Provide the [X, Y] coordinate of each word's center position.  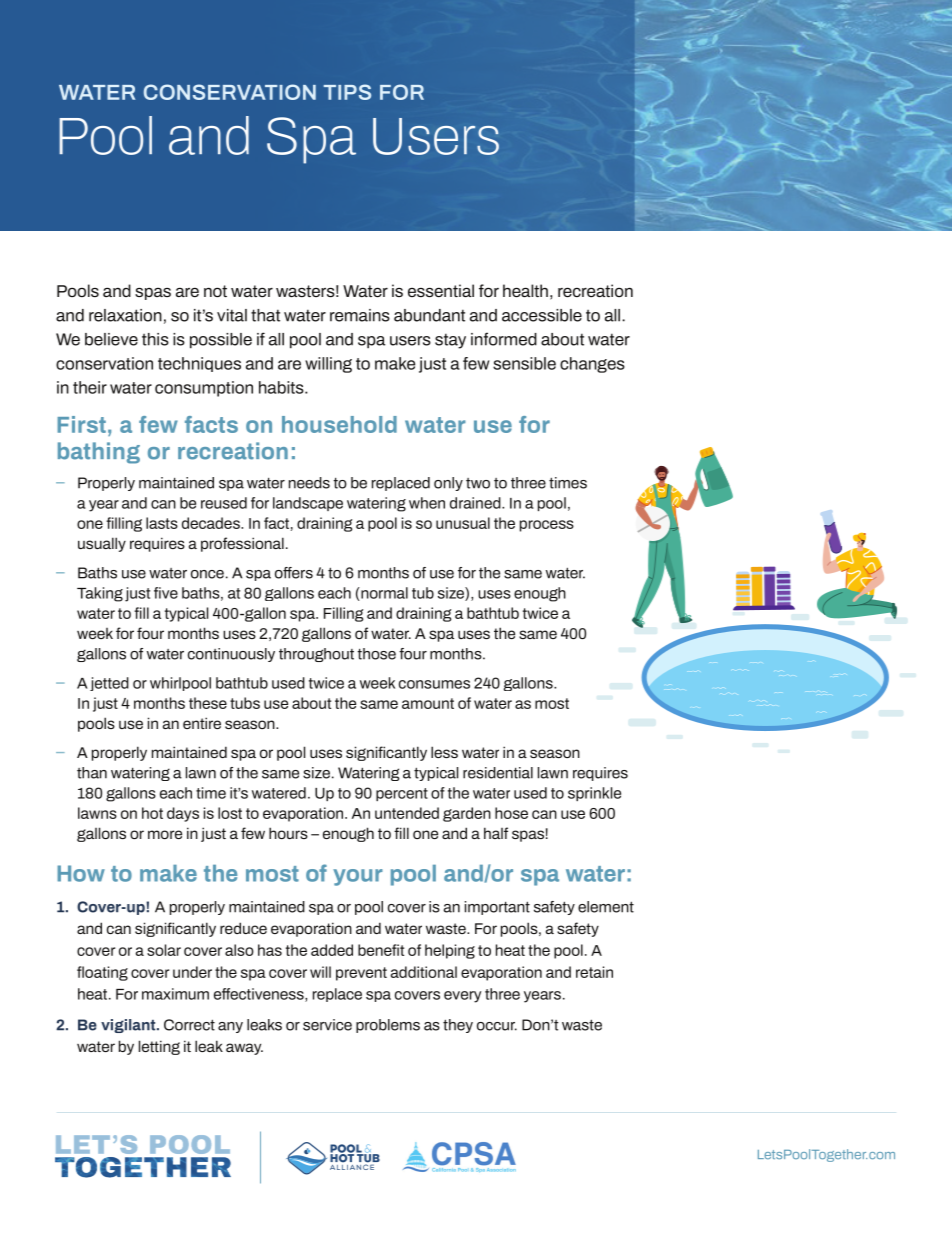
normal [383, 594]
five [166, 593]
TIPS [347, 92]
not [215, 291]
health [525, 290]
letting [159, 1047]
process [547, 526]
